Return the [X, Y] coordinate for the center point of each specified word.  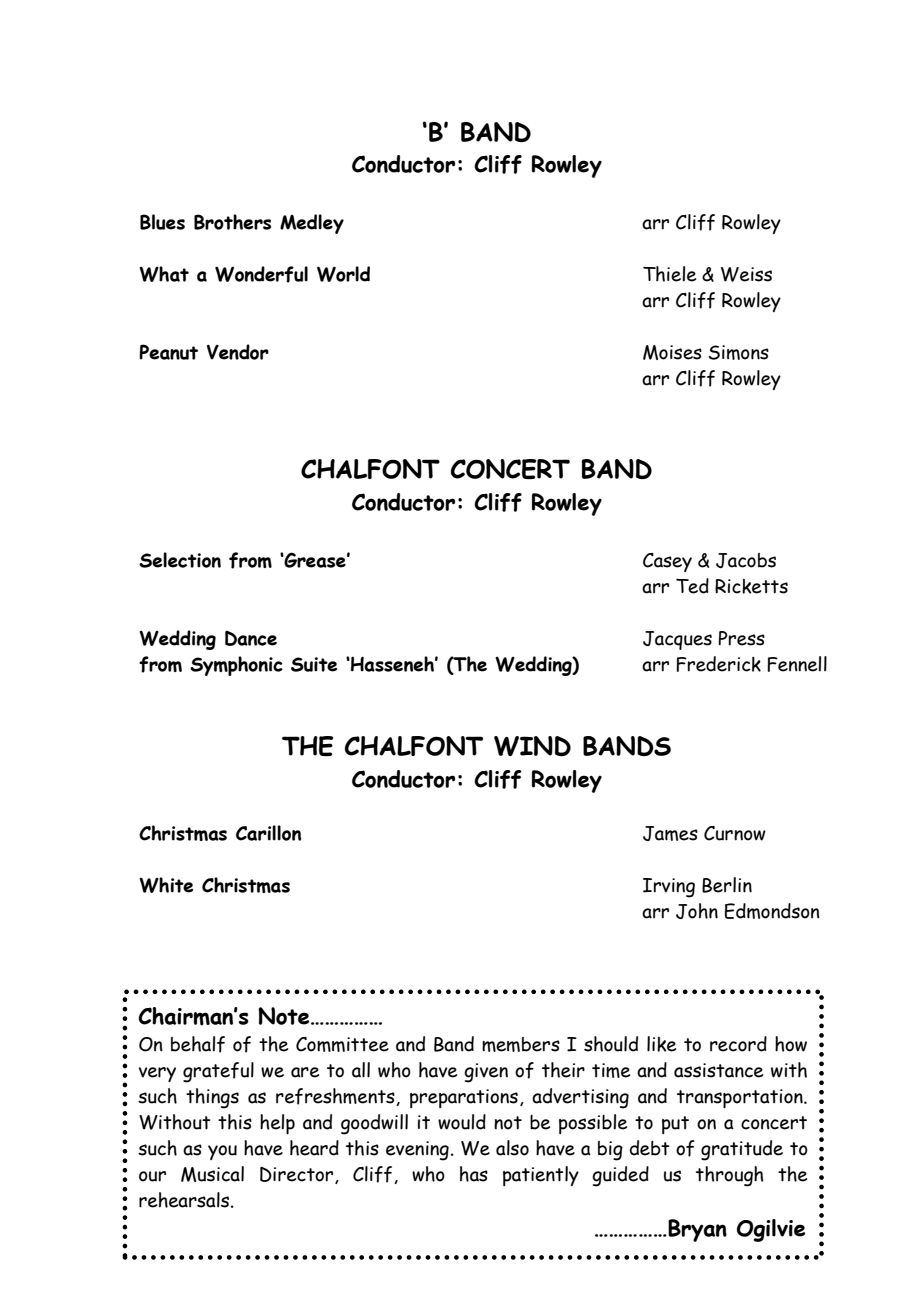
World [343, 274]
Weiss [746, 274]
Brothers [232, 222]
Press [741, 638]
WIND [532, 746]
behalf [198, 1044]
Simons [739, 352]
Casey [667, 562]
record [738, 1044]
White [166, 885]
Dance [251, 638]
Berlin [727, 885]
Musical [212, 1174]
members [521, 1044]
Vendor [238, 352]
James [670, 833]
